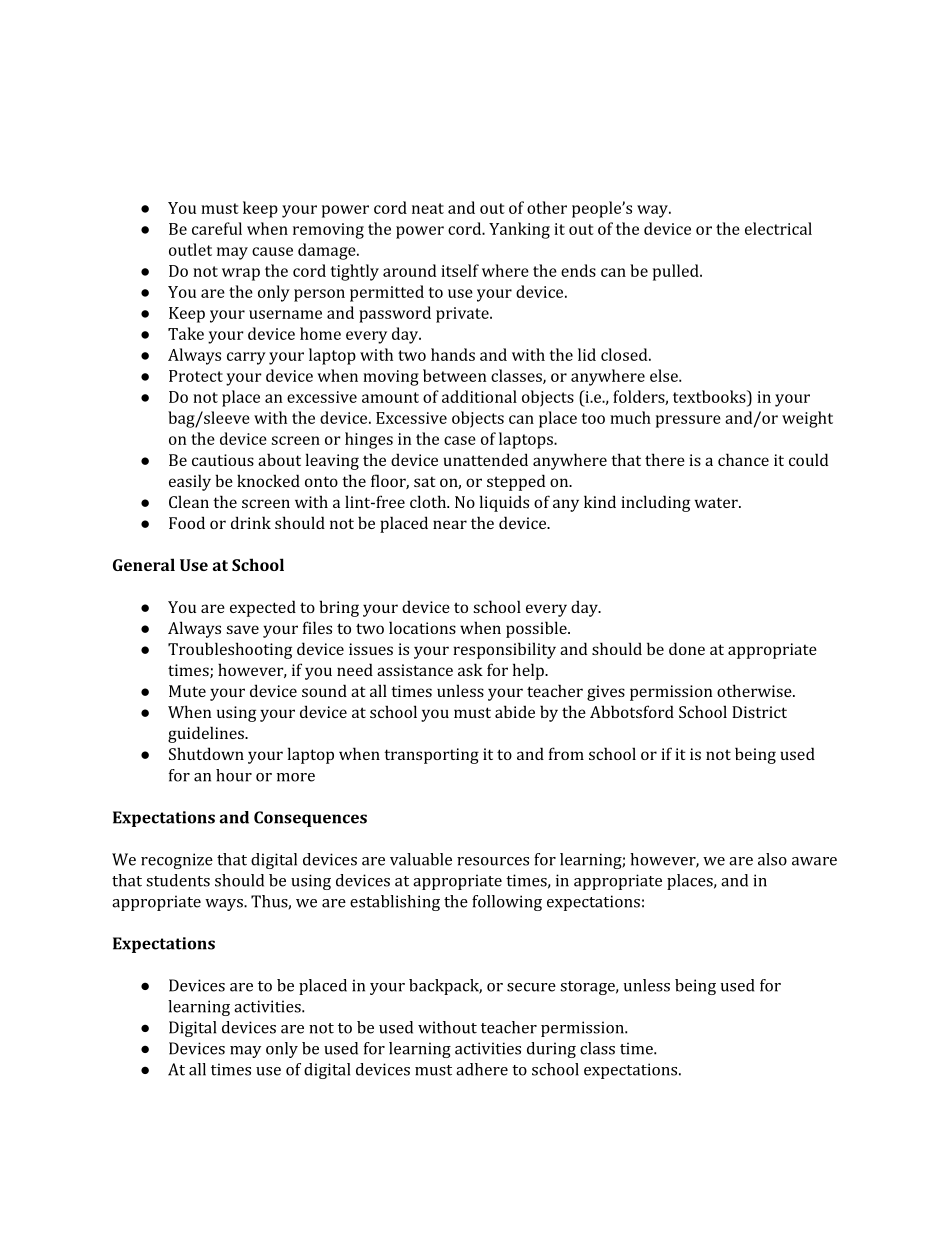 The height and width of the screenshot is (1233, 952). Describe the element at coordinates (217, 228) in the screenshot. I see `careful` at that location.
